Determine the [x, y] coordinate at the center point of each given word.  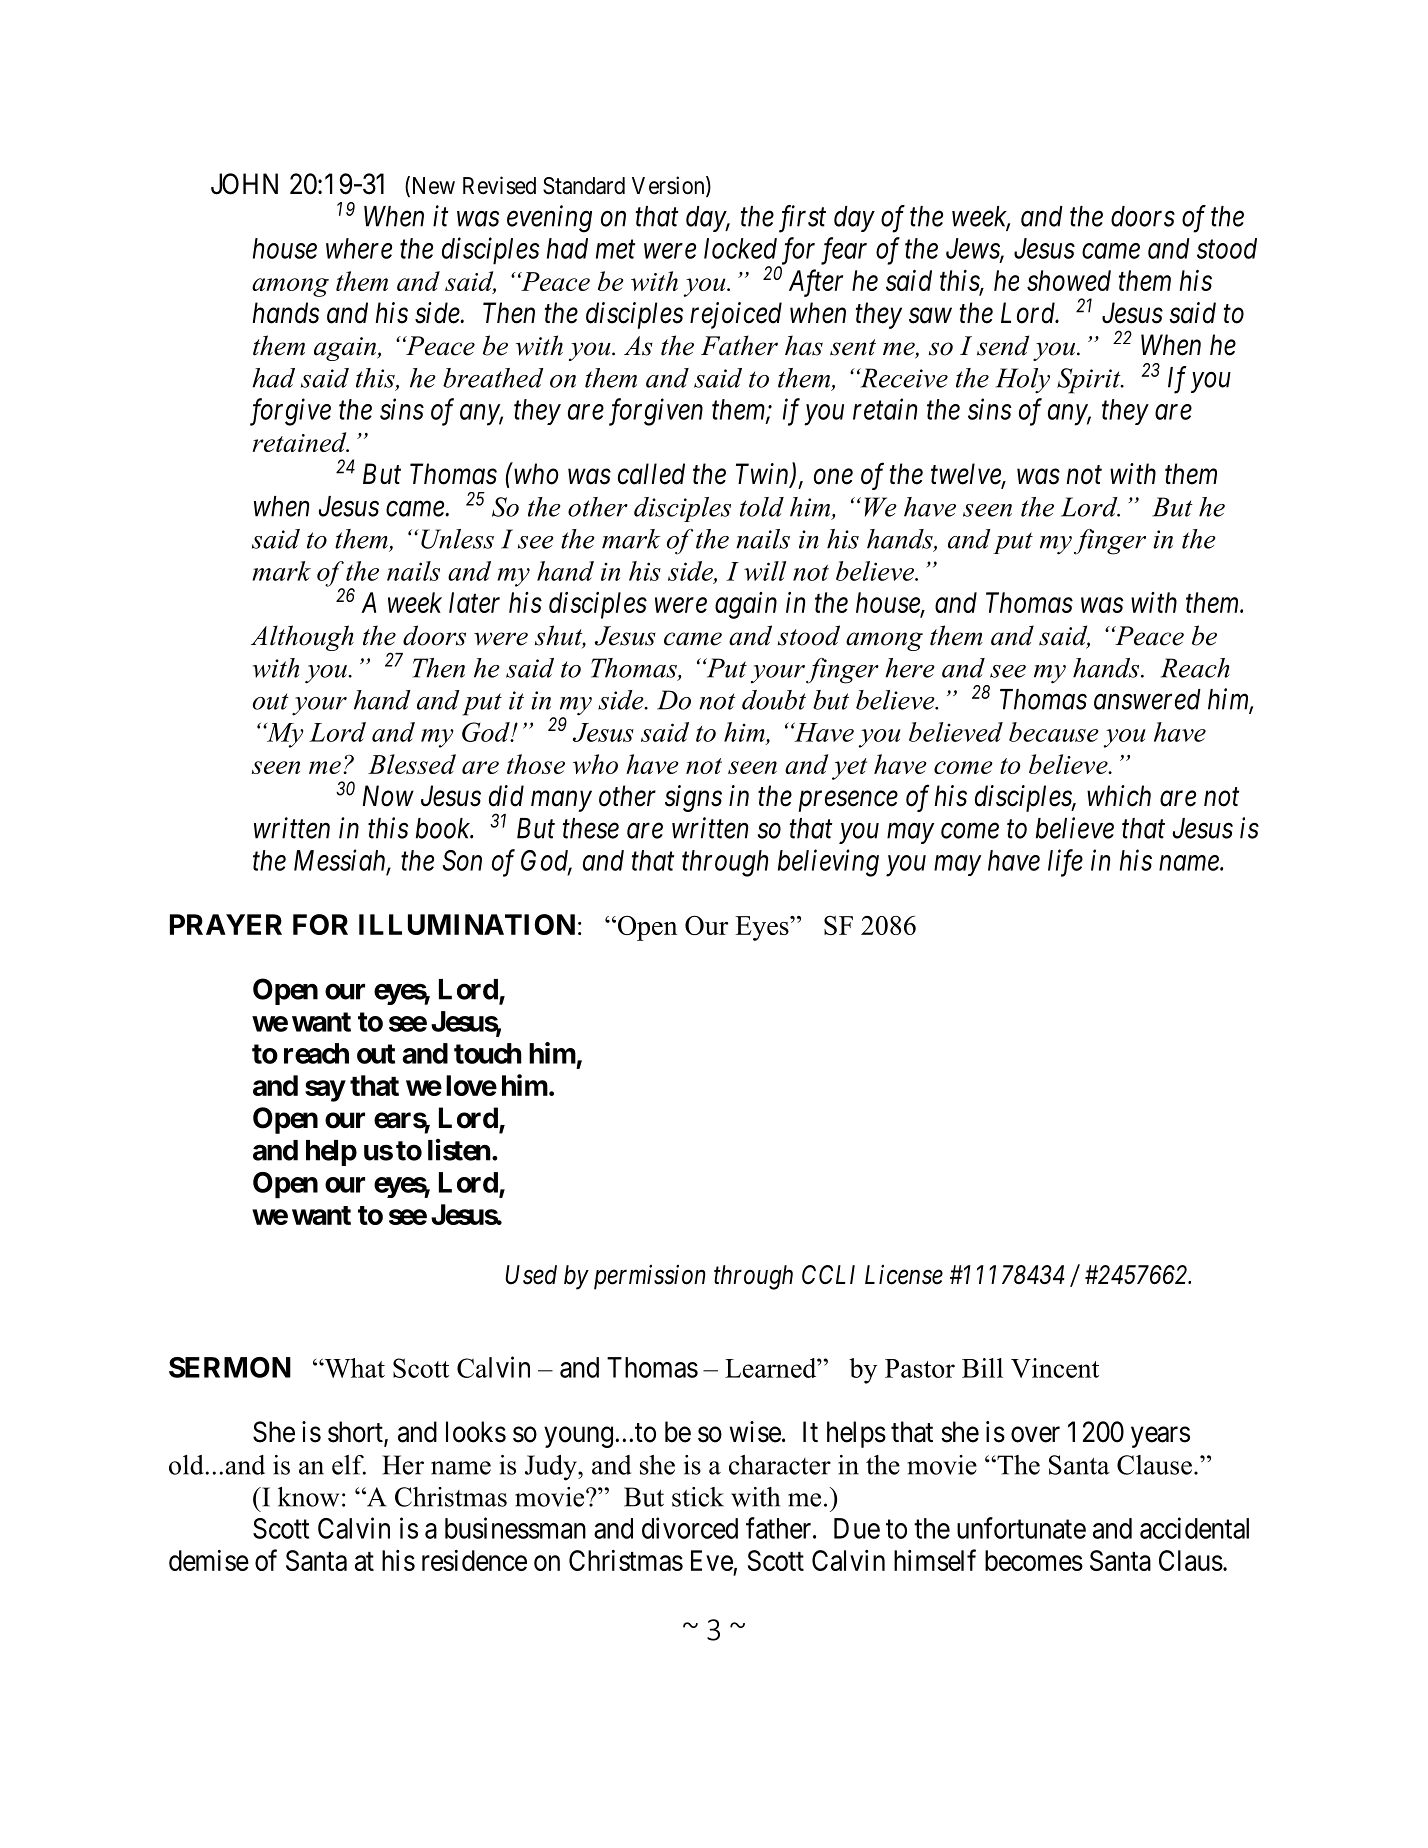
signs [693, 798]
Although [302, 638]
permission [649, 1277]
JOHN [244, 184]
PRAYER [226, 924]
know [308, 1497]
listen [459, 1150]
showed [1069, 280]
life [1065, 863]
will [765, 571]
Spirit [1090, 381]
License [904, 1275]
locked [740, 248]
